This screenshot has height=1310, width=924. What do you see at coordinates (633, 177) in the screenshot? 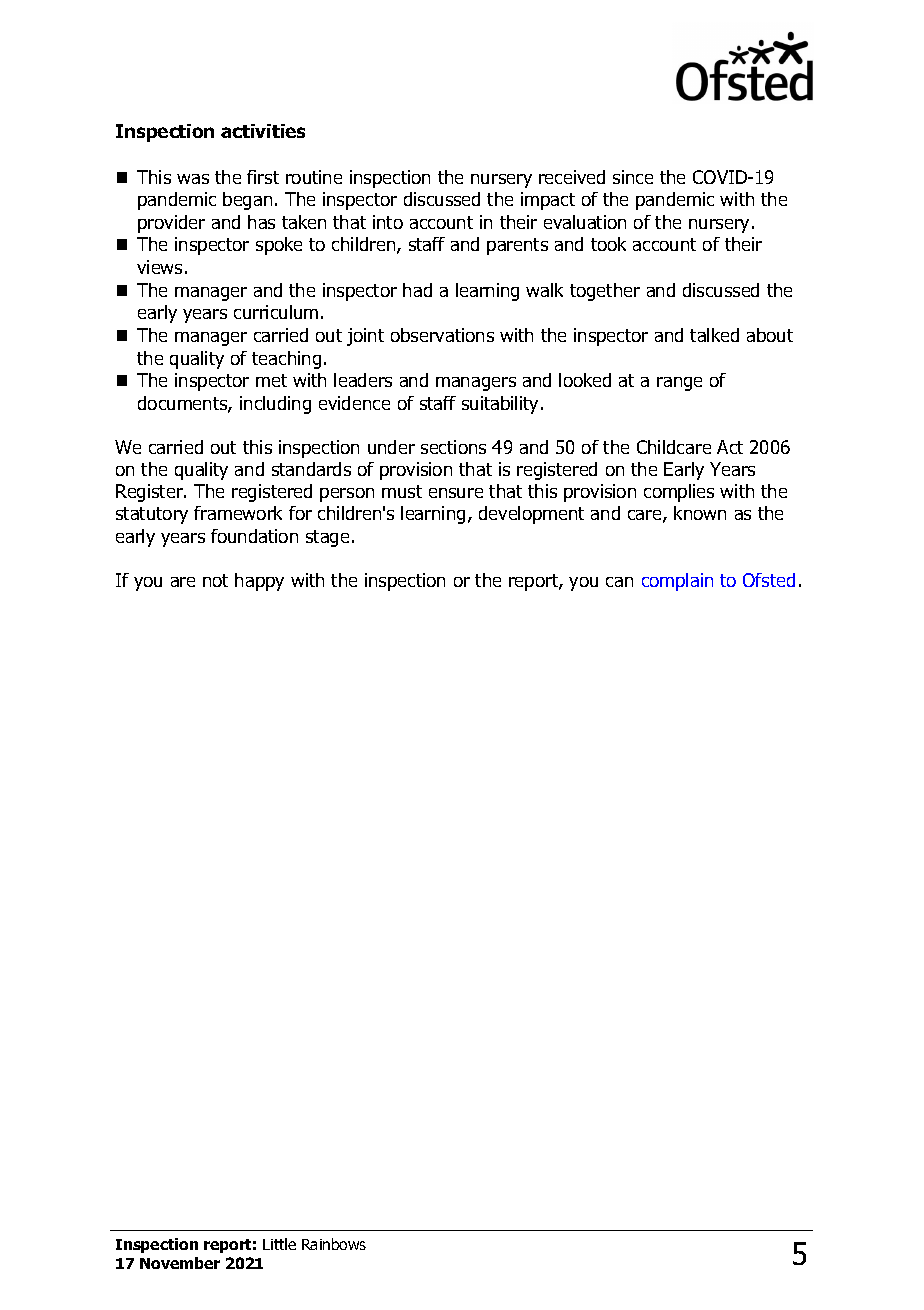
I see `since` at bounding box center [633, 177].
